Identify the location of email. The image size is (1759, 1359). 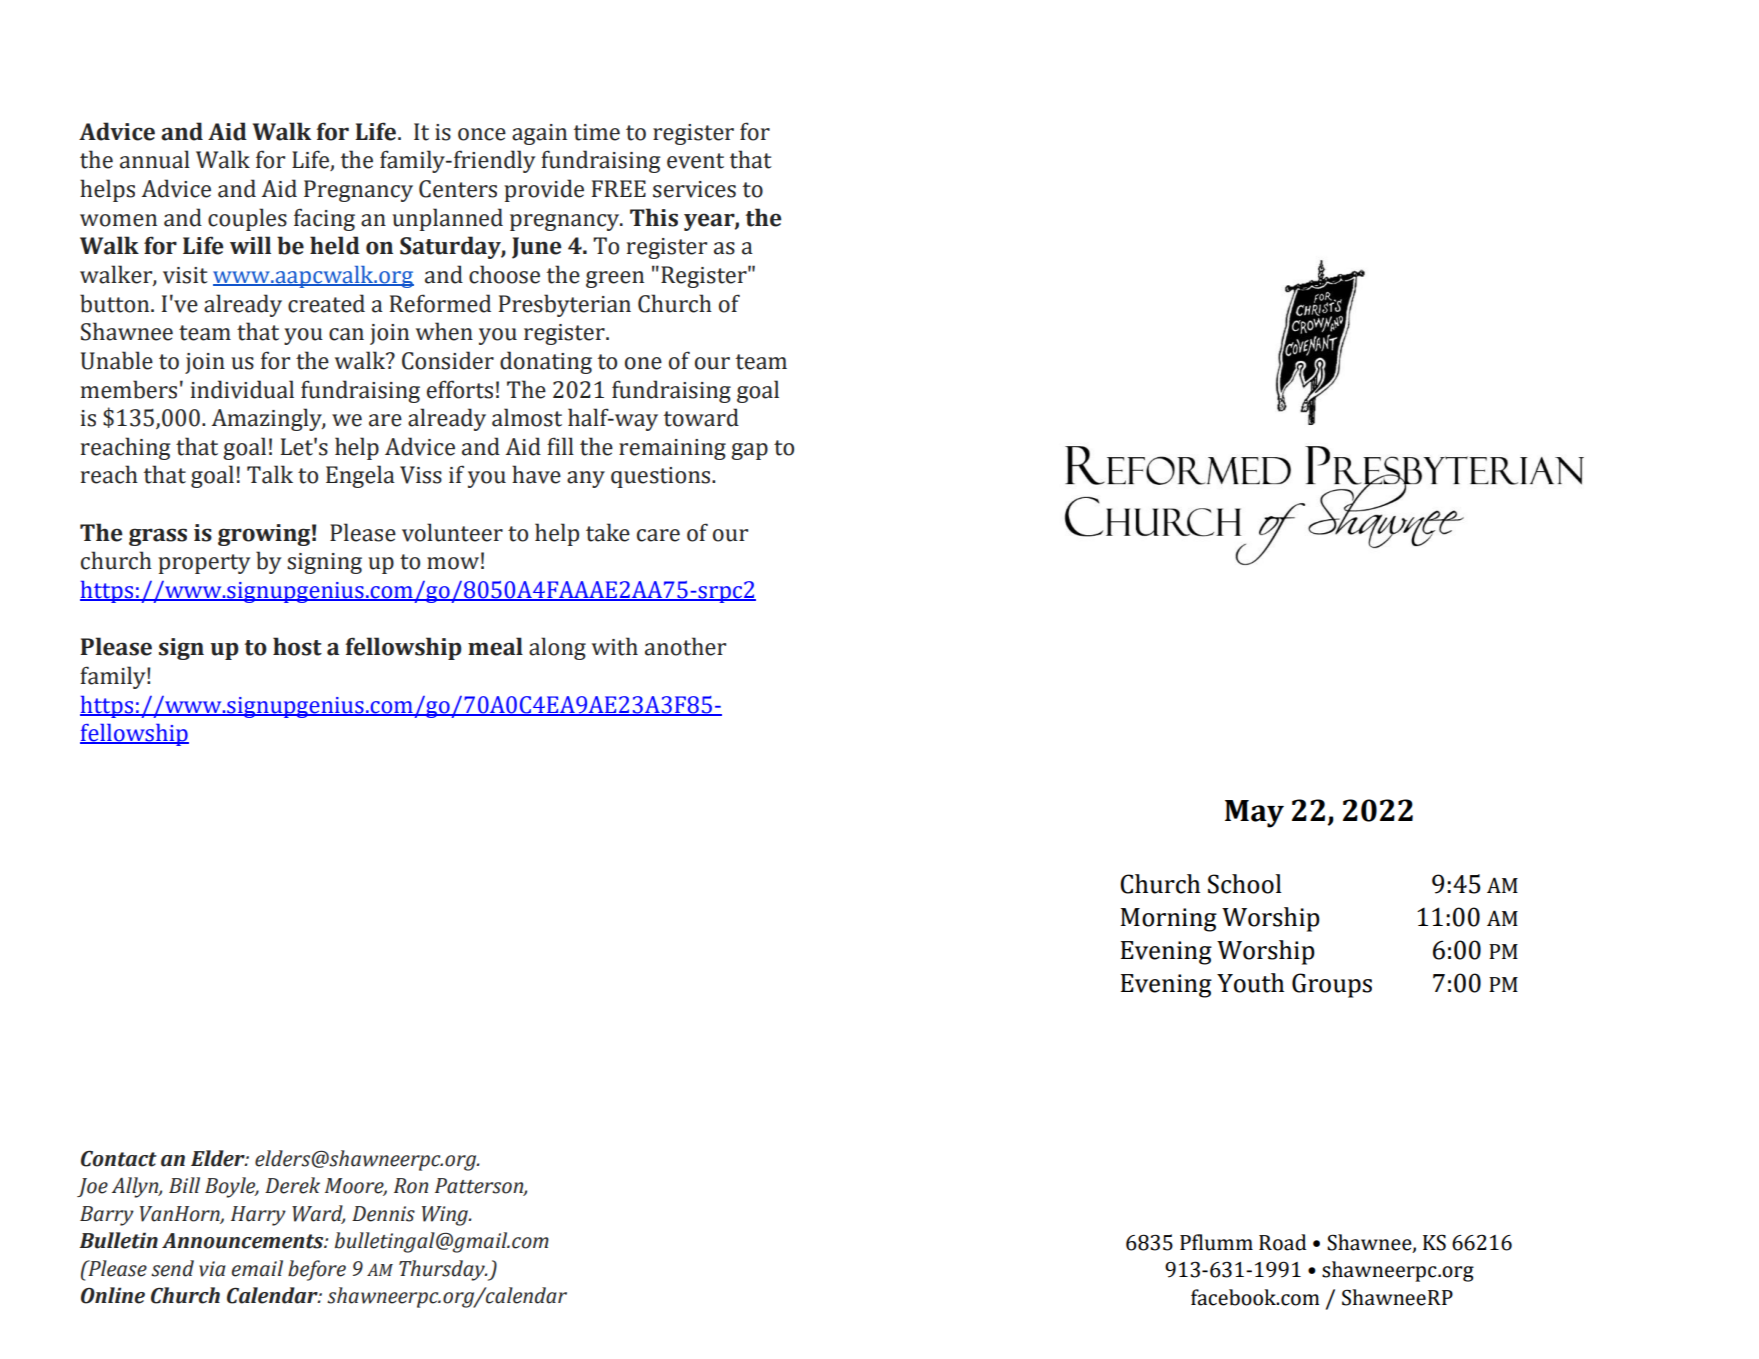
(257, 1268).
